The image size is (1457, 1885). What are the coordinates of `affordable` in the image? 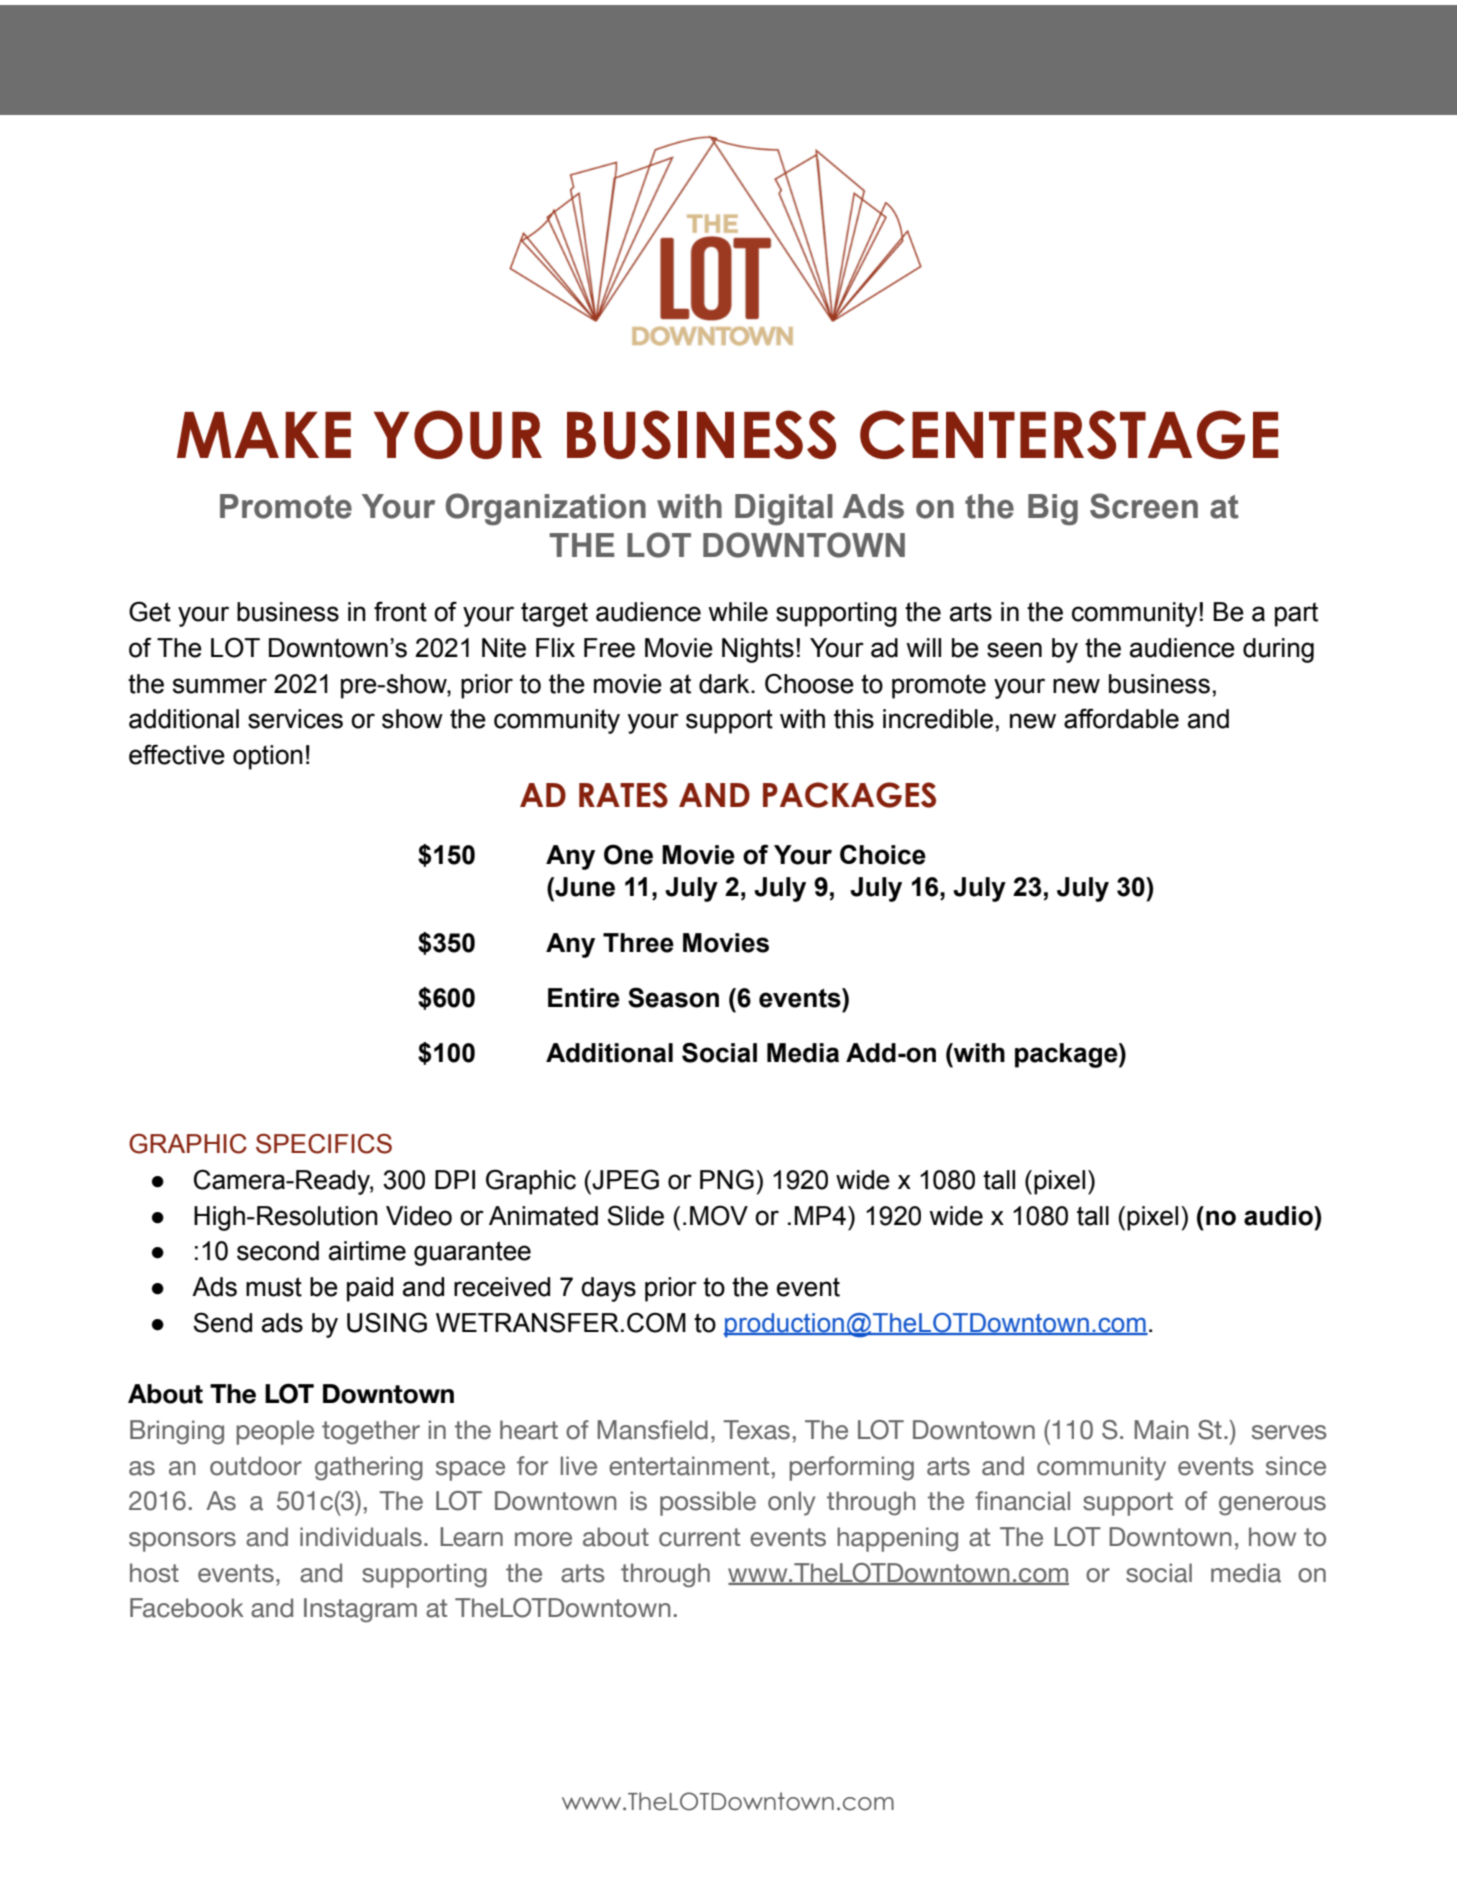 It's located at (1121, 718).
